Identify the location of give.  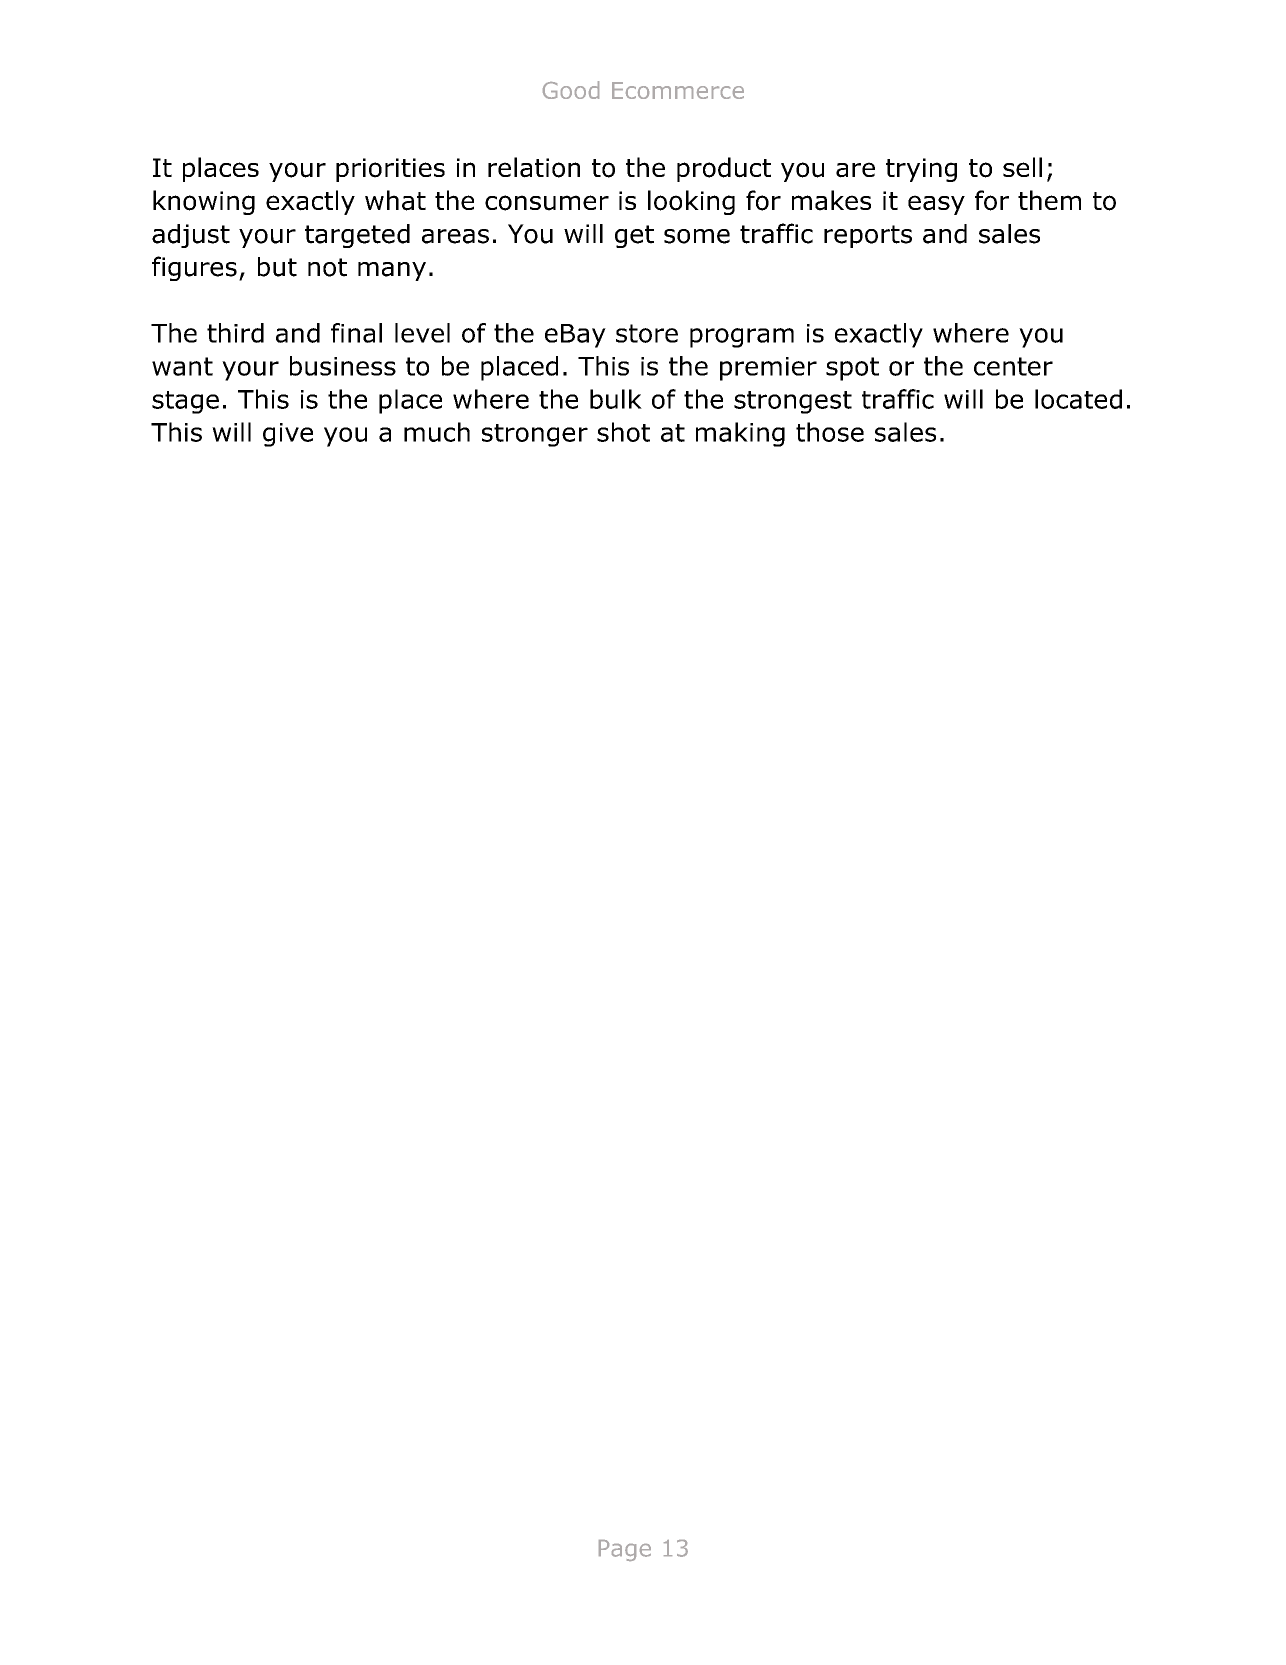
(288, 435).
